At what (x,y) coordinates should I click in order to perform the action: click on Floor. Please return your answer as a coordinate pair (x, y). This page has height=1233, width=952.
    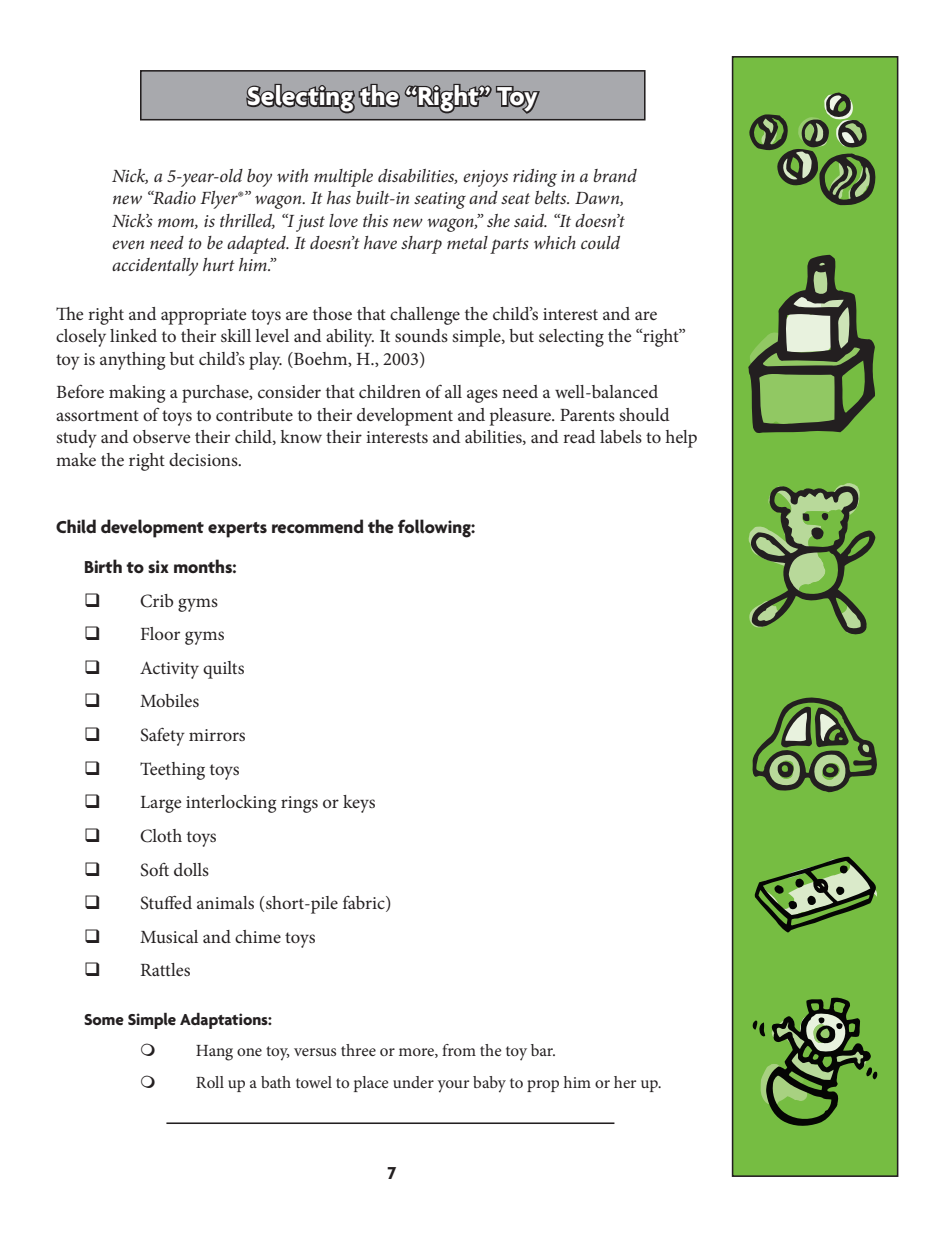
    Looking at the image, I should click on (160, 633).
